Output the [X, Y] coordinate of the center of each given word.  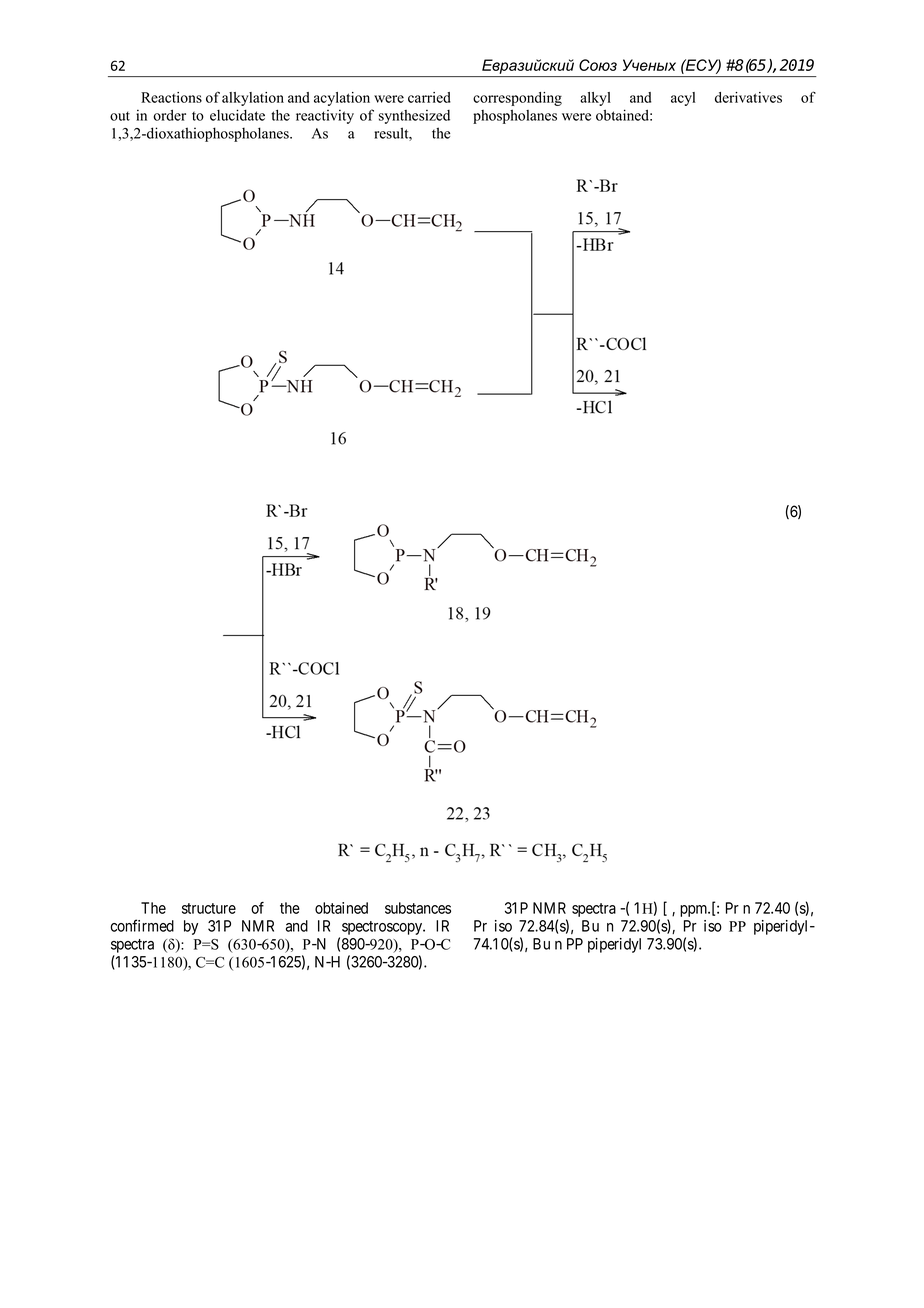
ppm [695, 911]
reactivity [325, 116]
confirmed [142, 925]
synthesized [414, 117]
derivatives [748, 97]
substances [418, 908]
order [169, 115]
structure [209, 908]
